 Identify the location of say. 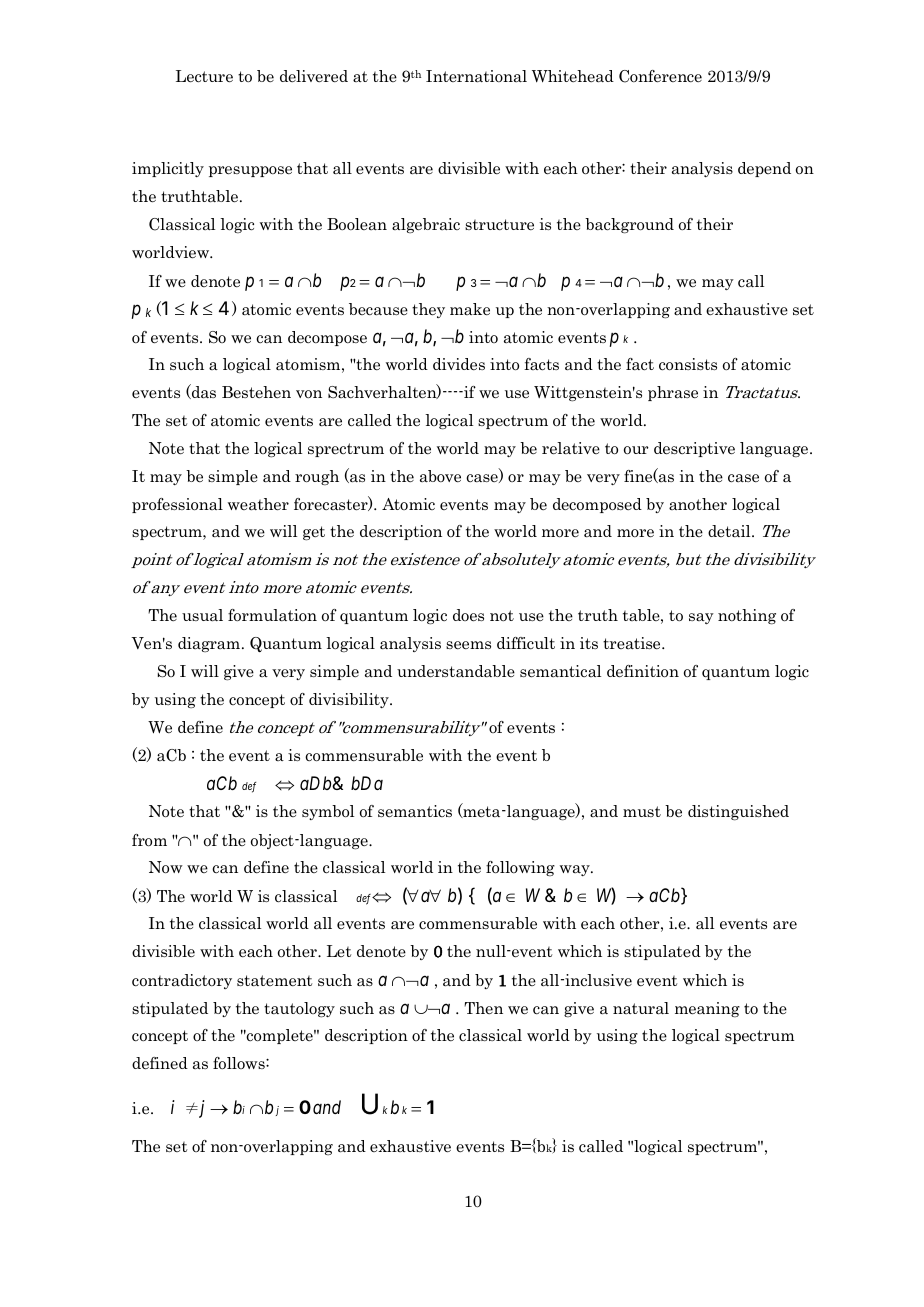
(701, 618).
